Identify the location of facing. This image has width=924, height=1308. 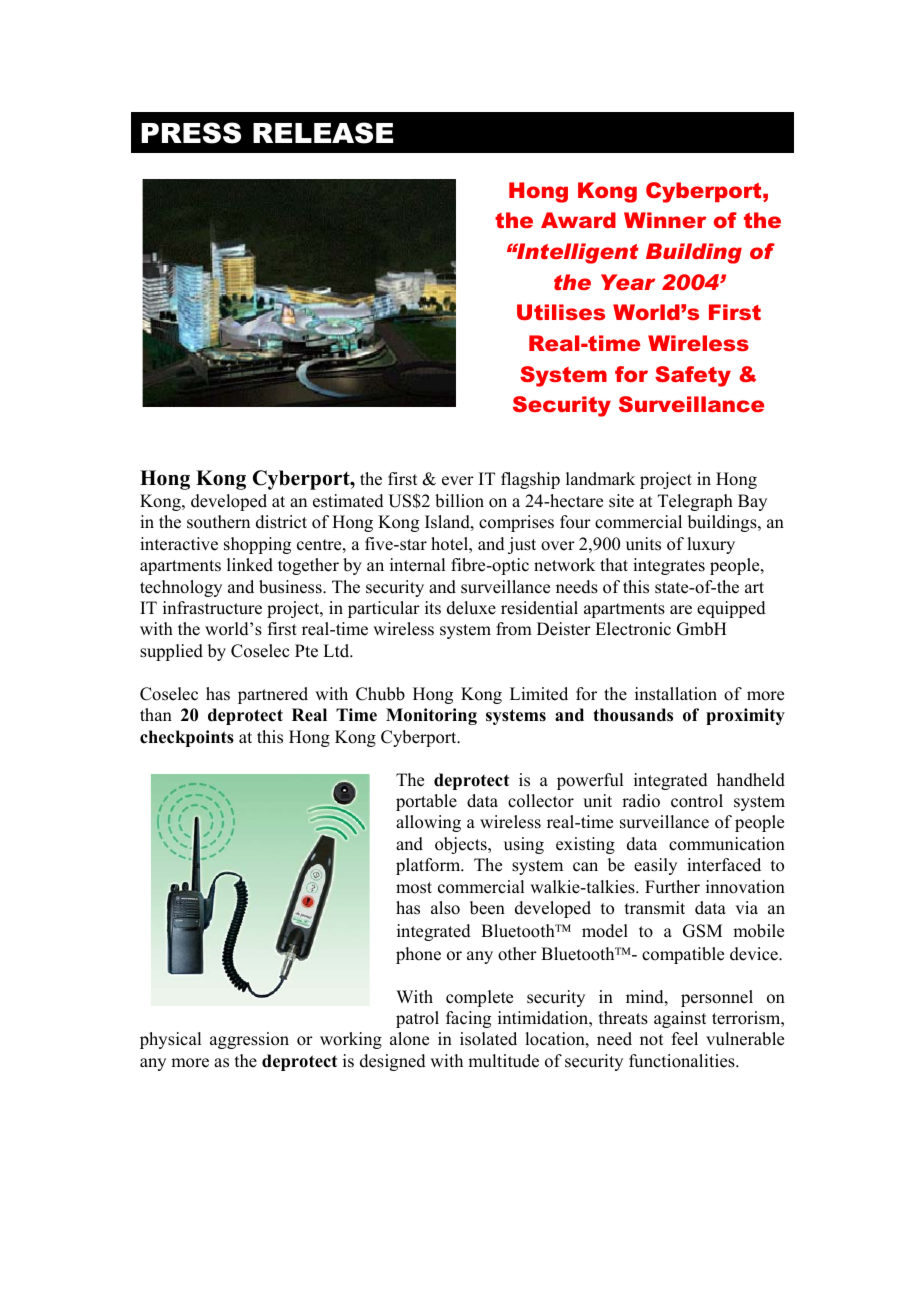
(468, 1019).
